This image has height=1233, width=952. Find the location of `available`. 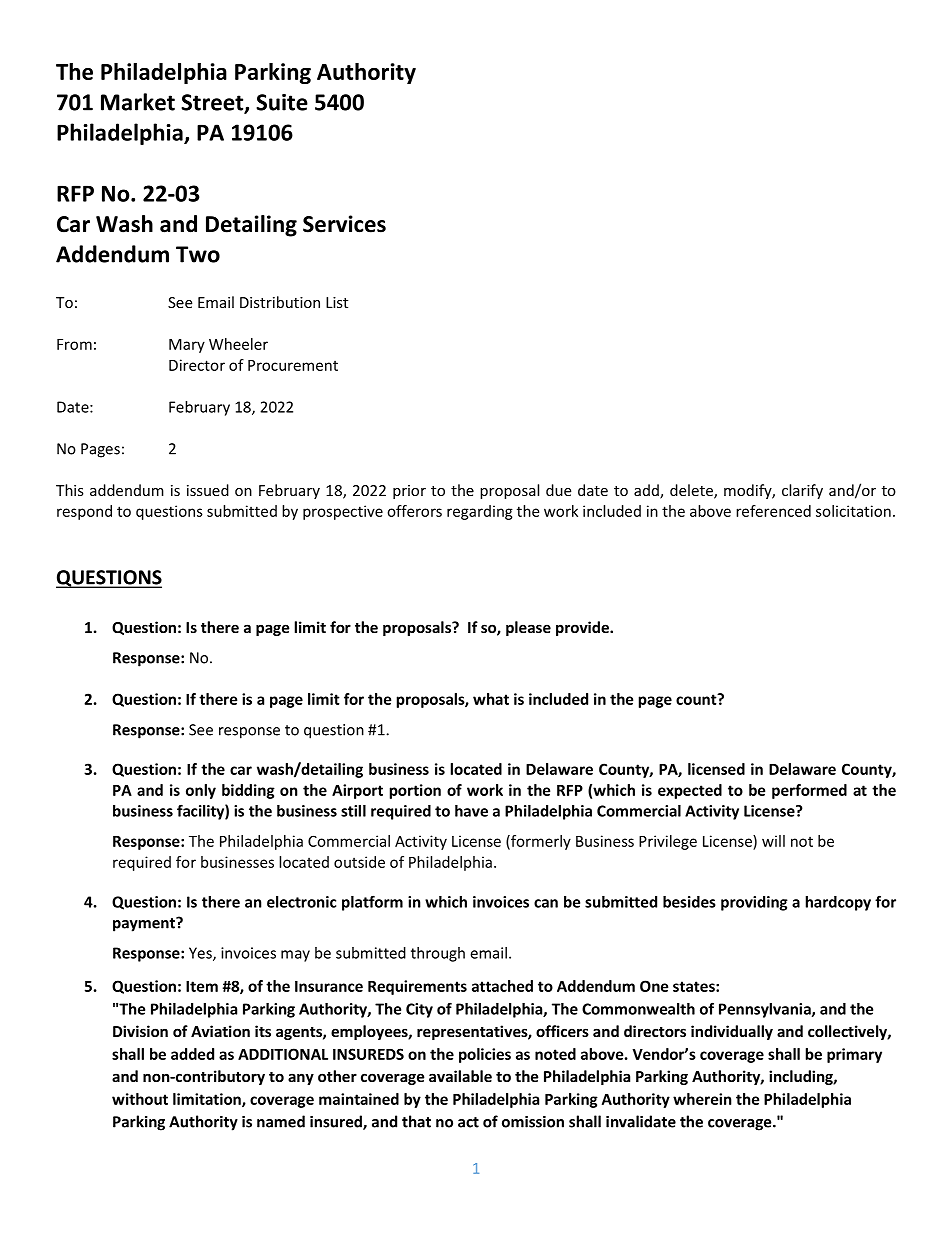

available is located at coordinates (460, 1076).
